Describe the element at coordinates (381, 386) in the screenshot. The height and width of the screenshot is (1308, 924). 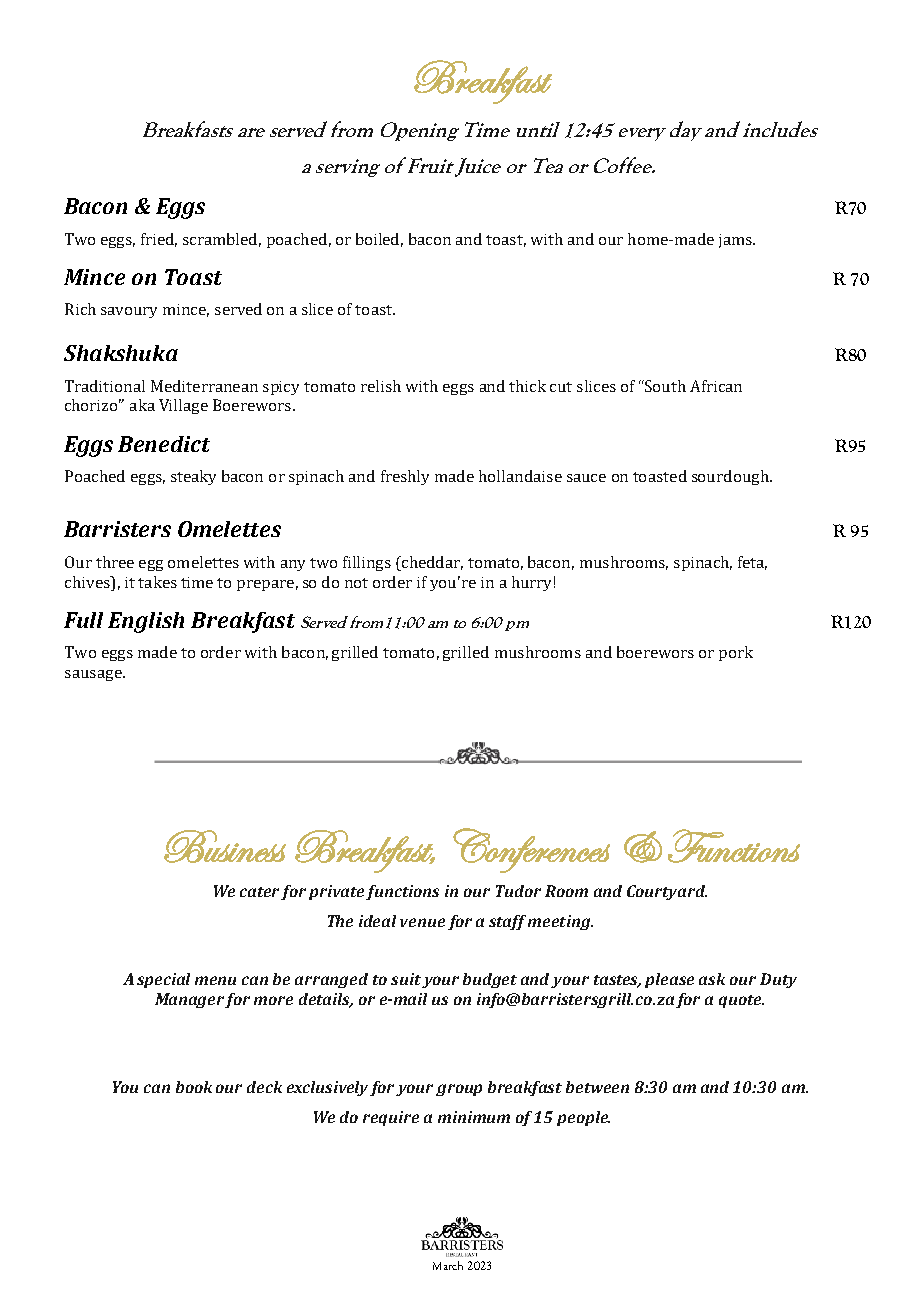
I see `relish` at that location.
